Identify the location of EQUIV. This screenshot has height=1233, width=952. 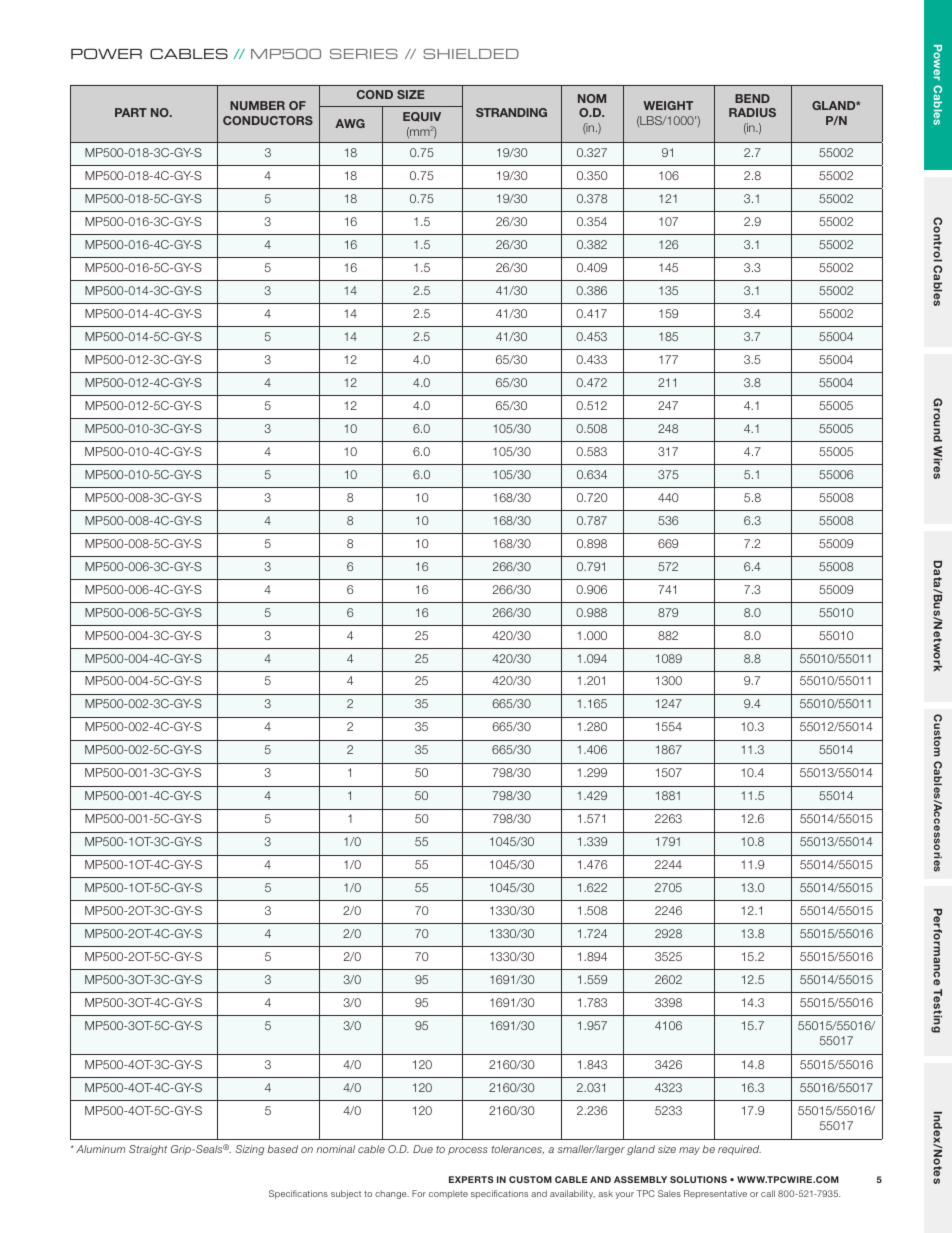
(422, 117).
